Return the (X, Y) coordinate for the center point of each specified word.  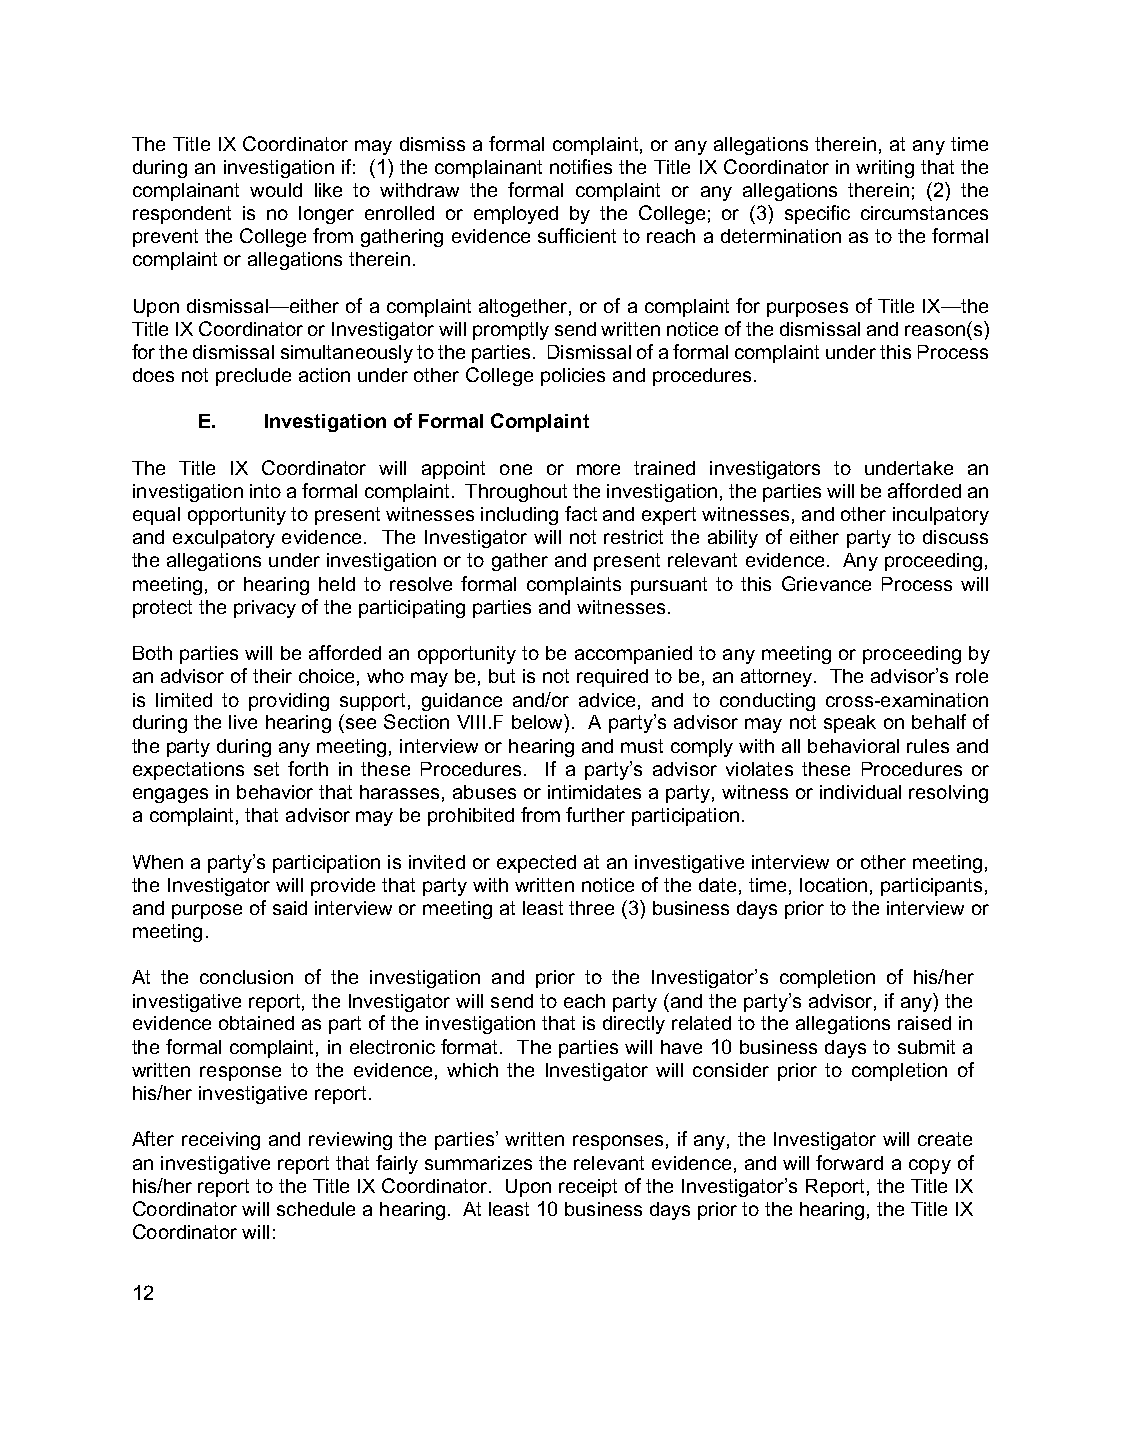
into (265, 491)
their (272, 676)
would (276, 190)
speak (850, 724)
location (833, 885)
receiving (221, 1141)
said (290, 908)
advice (607, 700)
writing (885, 169)
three (591, 908)
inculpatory (941, 516)
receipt (588, 1188)
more (598, 469)
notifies (581, 166)
